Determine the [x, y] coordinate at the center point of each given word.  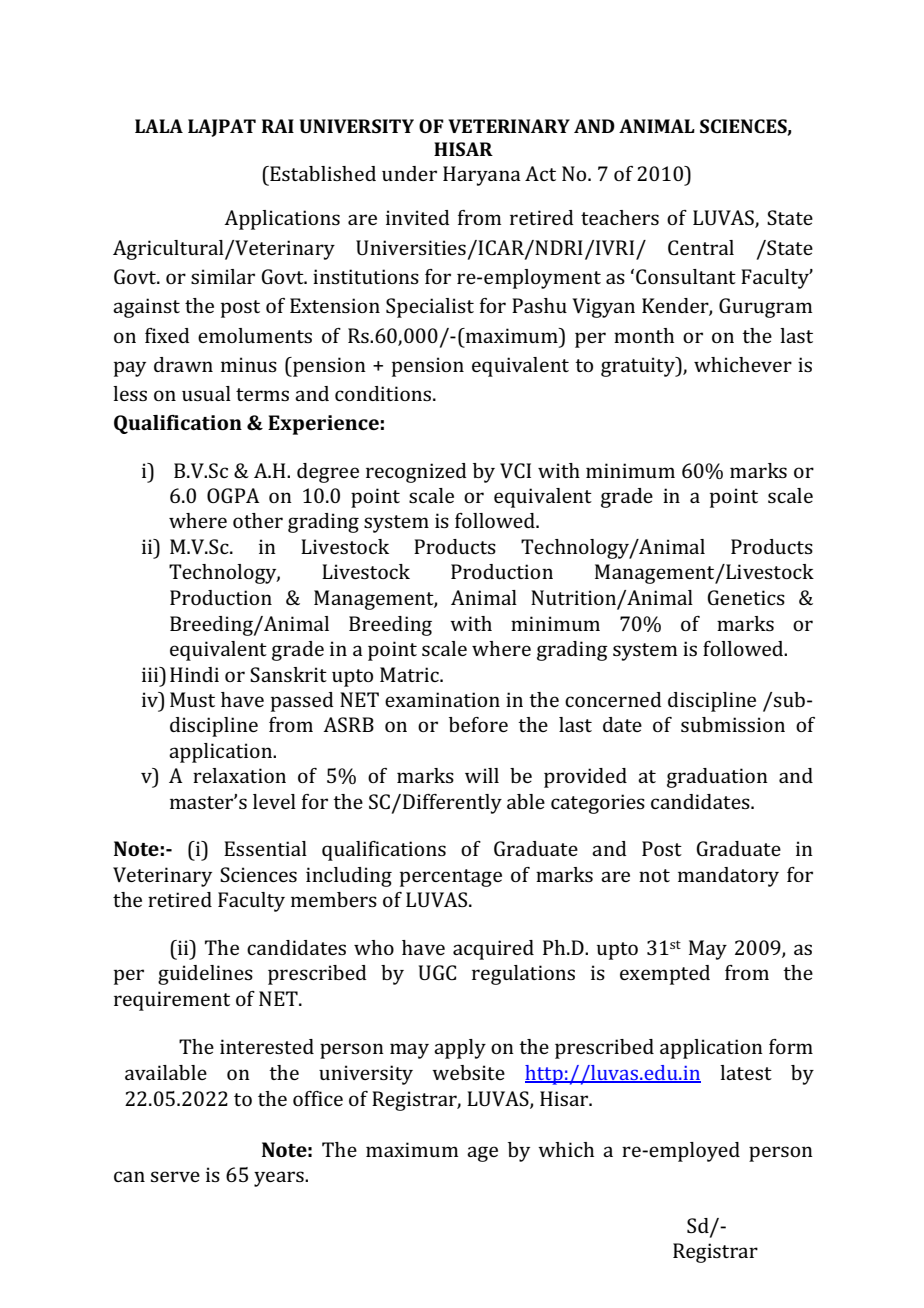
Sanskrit [288, 674]
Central [701, 247]
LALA [159, 126]
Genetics [746, 597]
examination [442, 699]
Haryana [482, 176]
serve [175, 1176]
